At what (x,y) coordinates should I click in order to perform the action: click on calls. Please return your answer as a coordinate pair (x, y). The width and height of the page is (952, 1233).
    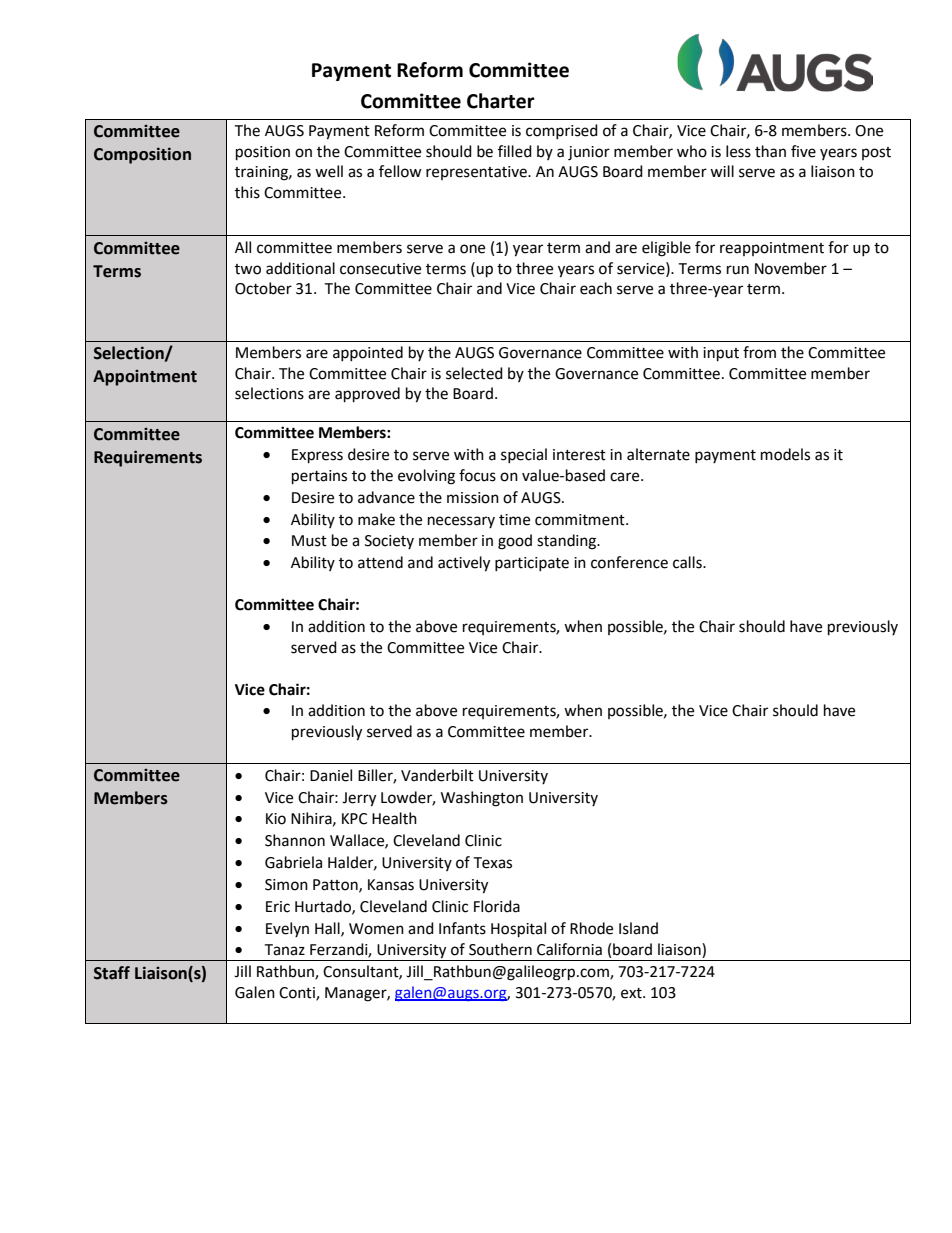
    Looking at the image, I should click on (688, 562).
